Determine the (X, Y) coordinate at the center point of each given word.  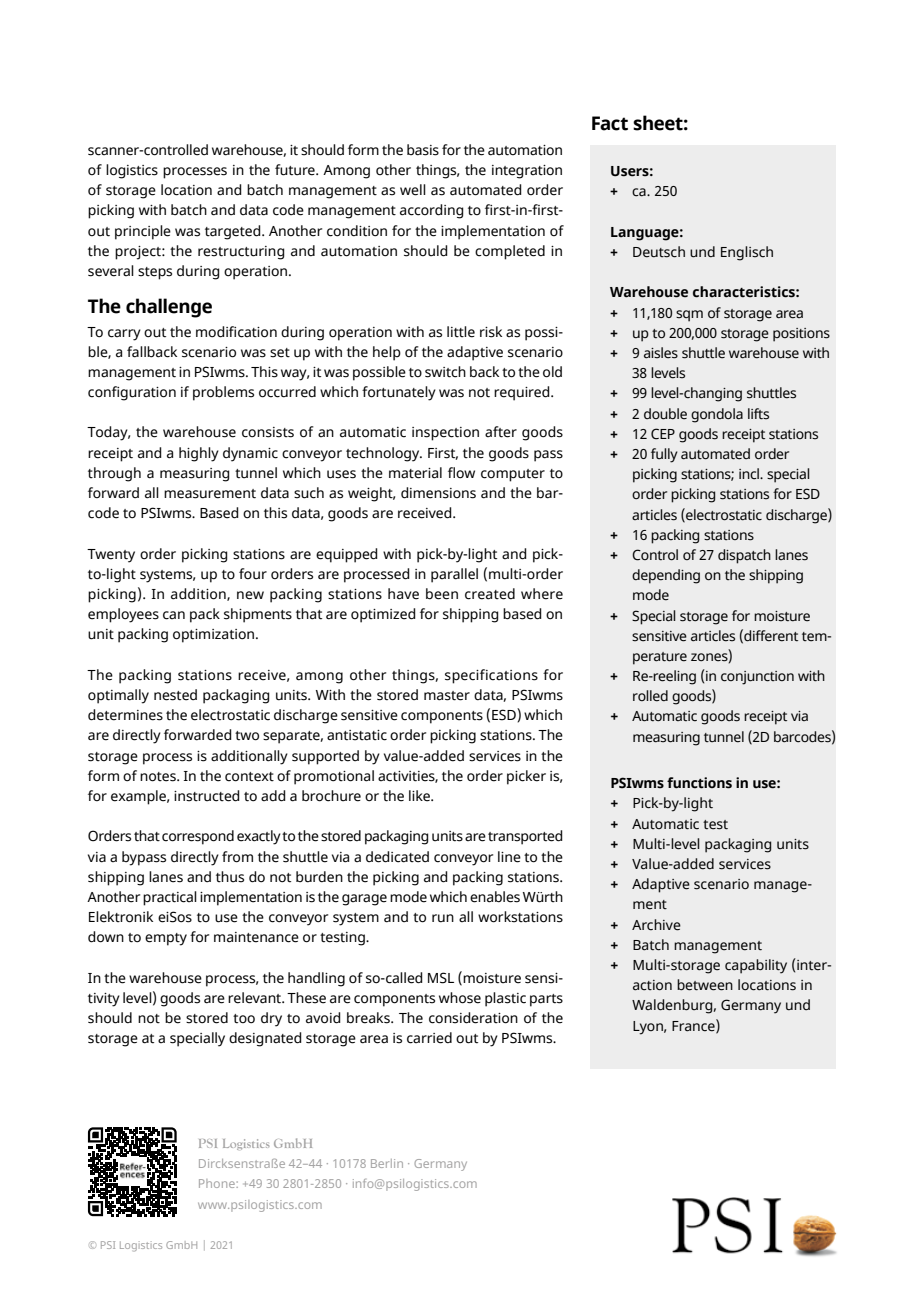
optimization (213, 636)
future (296, 170)
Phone (218, 1183)
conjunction (757, 678)
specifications (491, 676)
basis (423, 150)
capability (756, 966)
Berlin (387, 1163)
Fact (610, 123)
